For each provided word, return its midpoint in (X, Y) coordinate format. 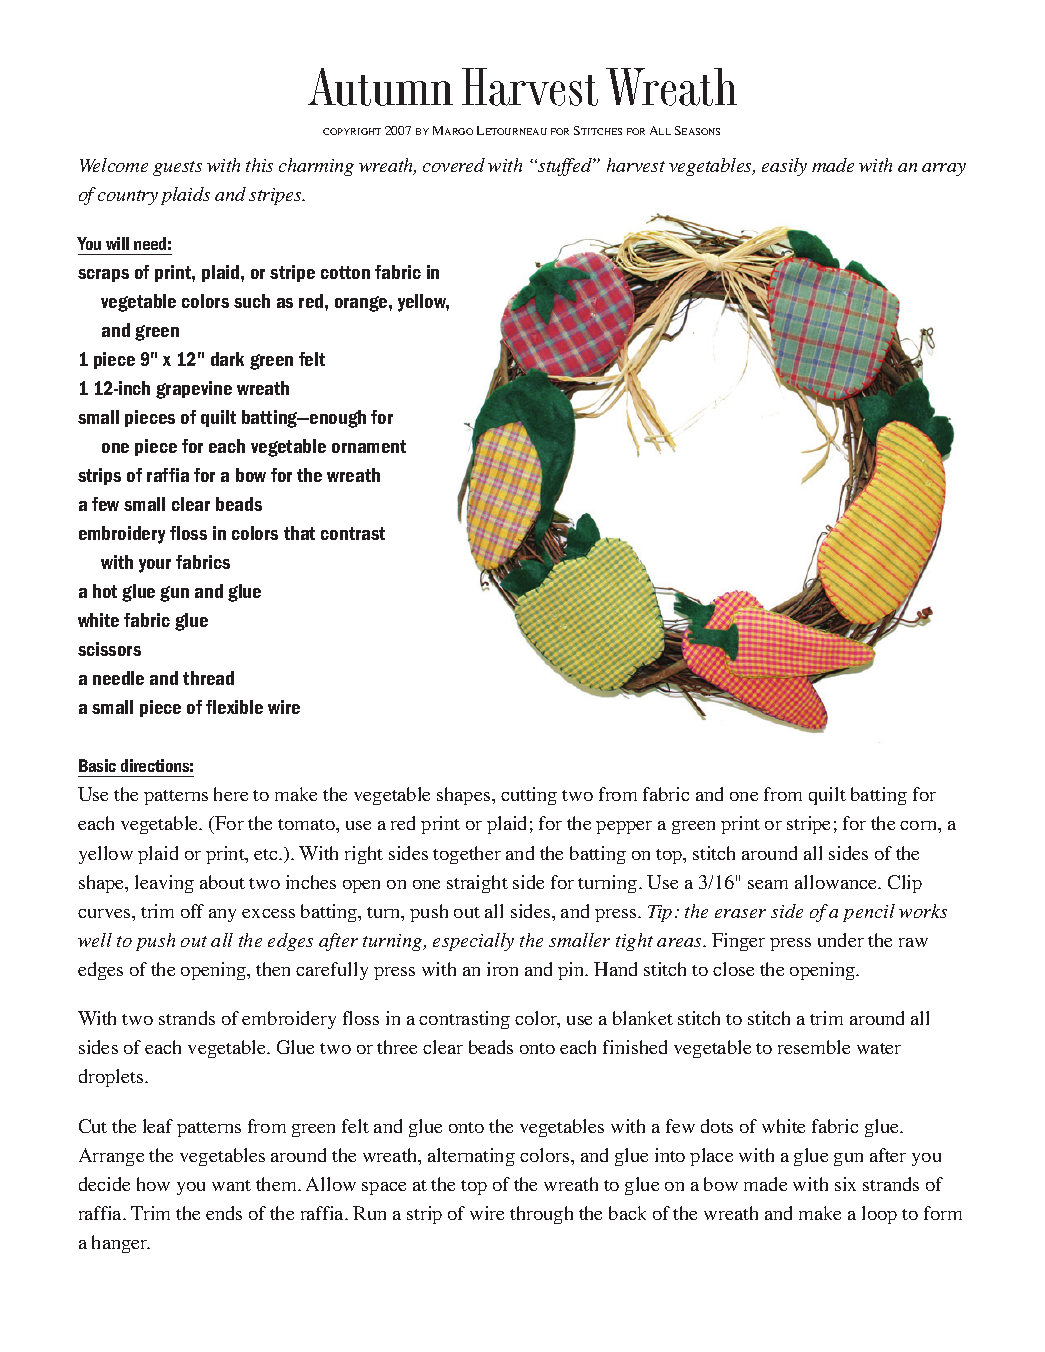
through (541, 1215)
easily (784, 167)
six (845, 1184)
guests (177, 168)
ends (224, 1213)
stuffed (565, 167)
